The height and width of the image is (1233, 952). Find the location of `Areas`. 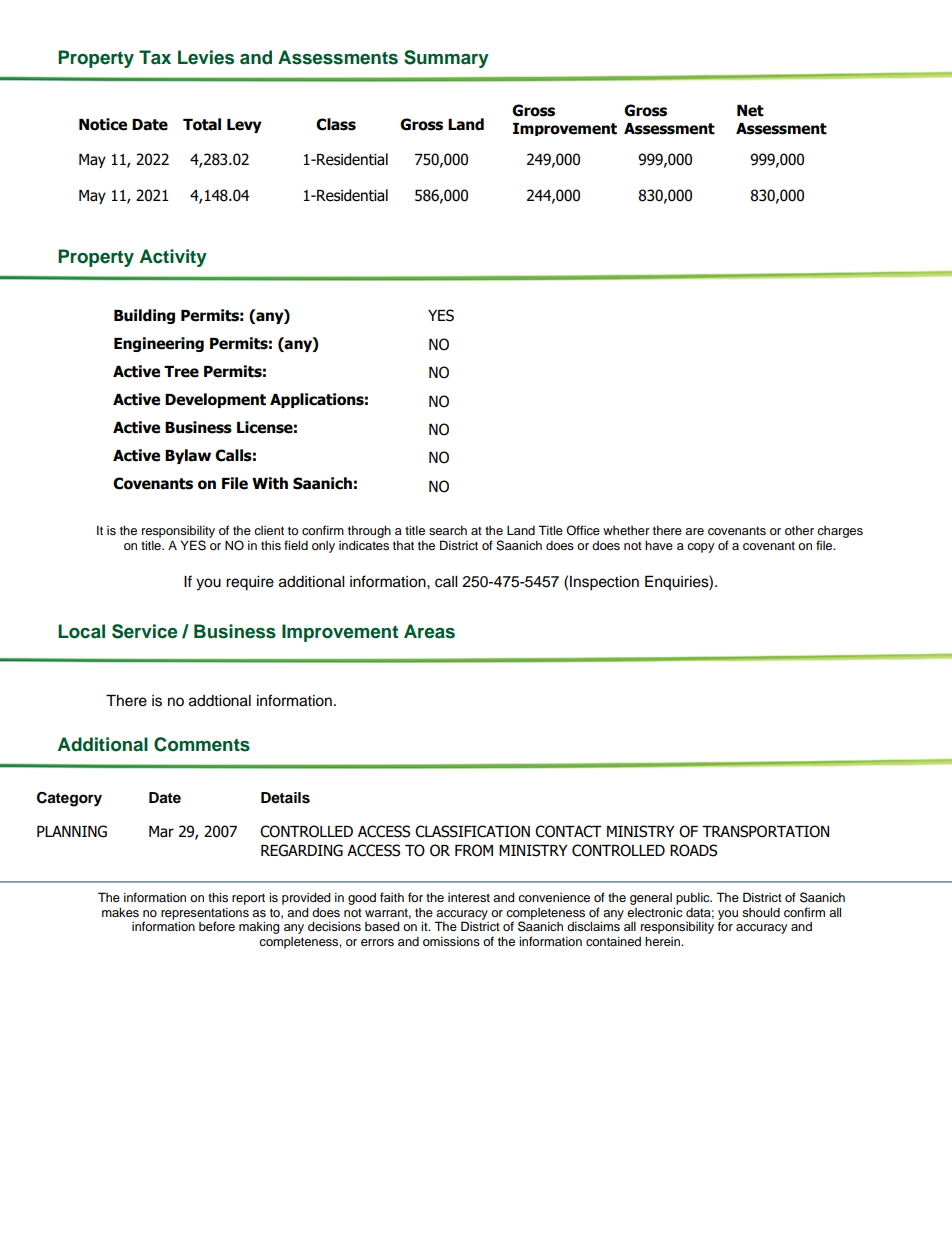

Areas is located at coordinates (429, 631).
